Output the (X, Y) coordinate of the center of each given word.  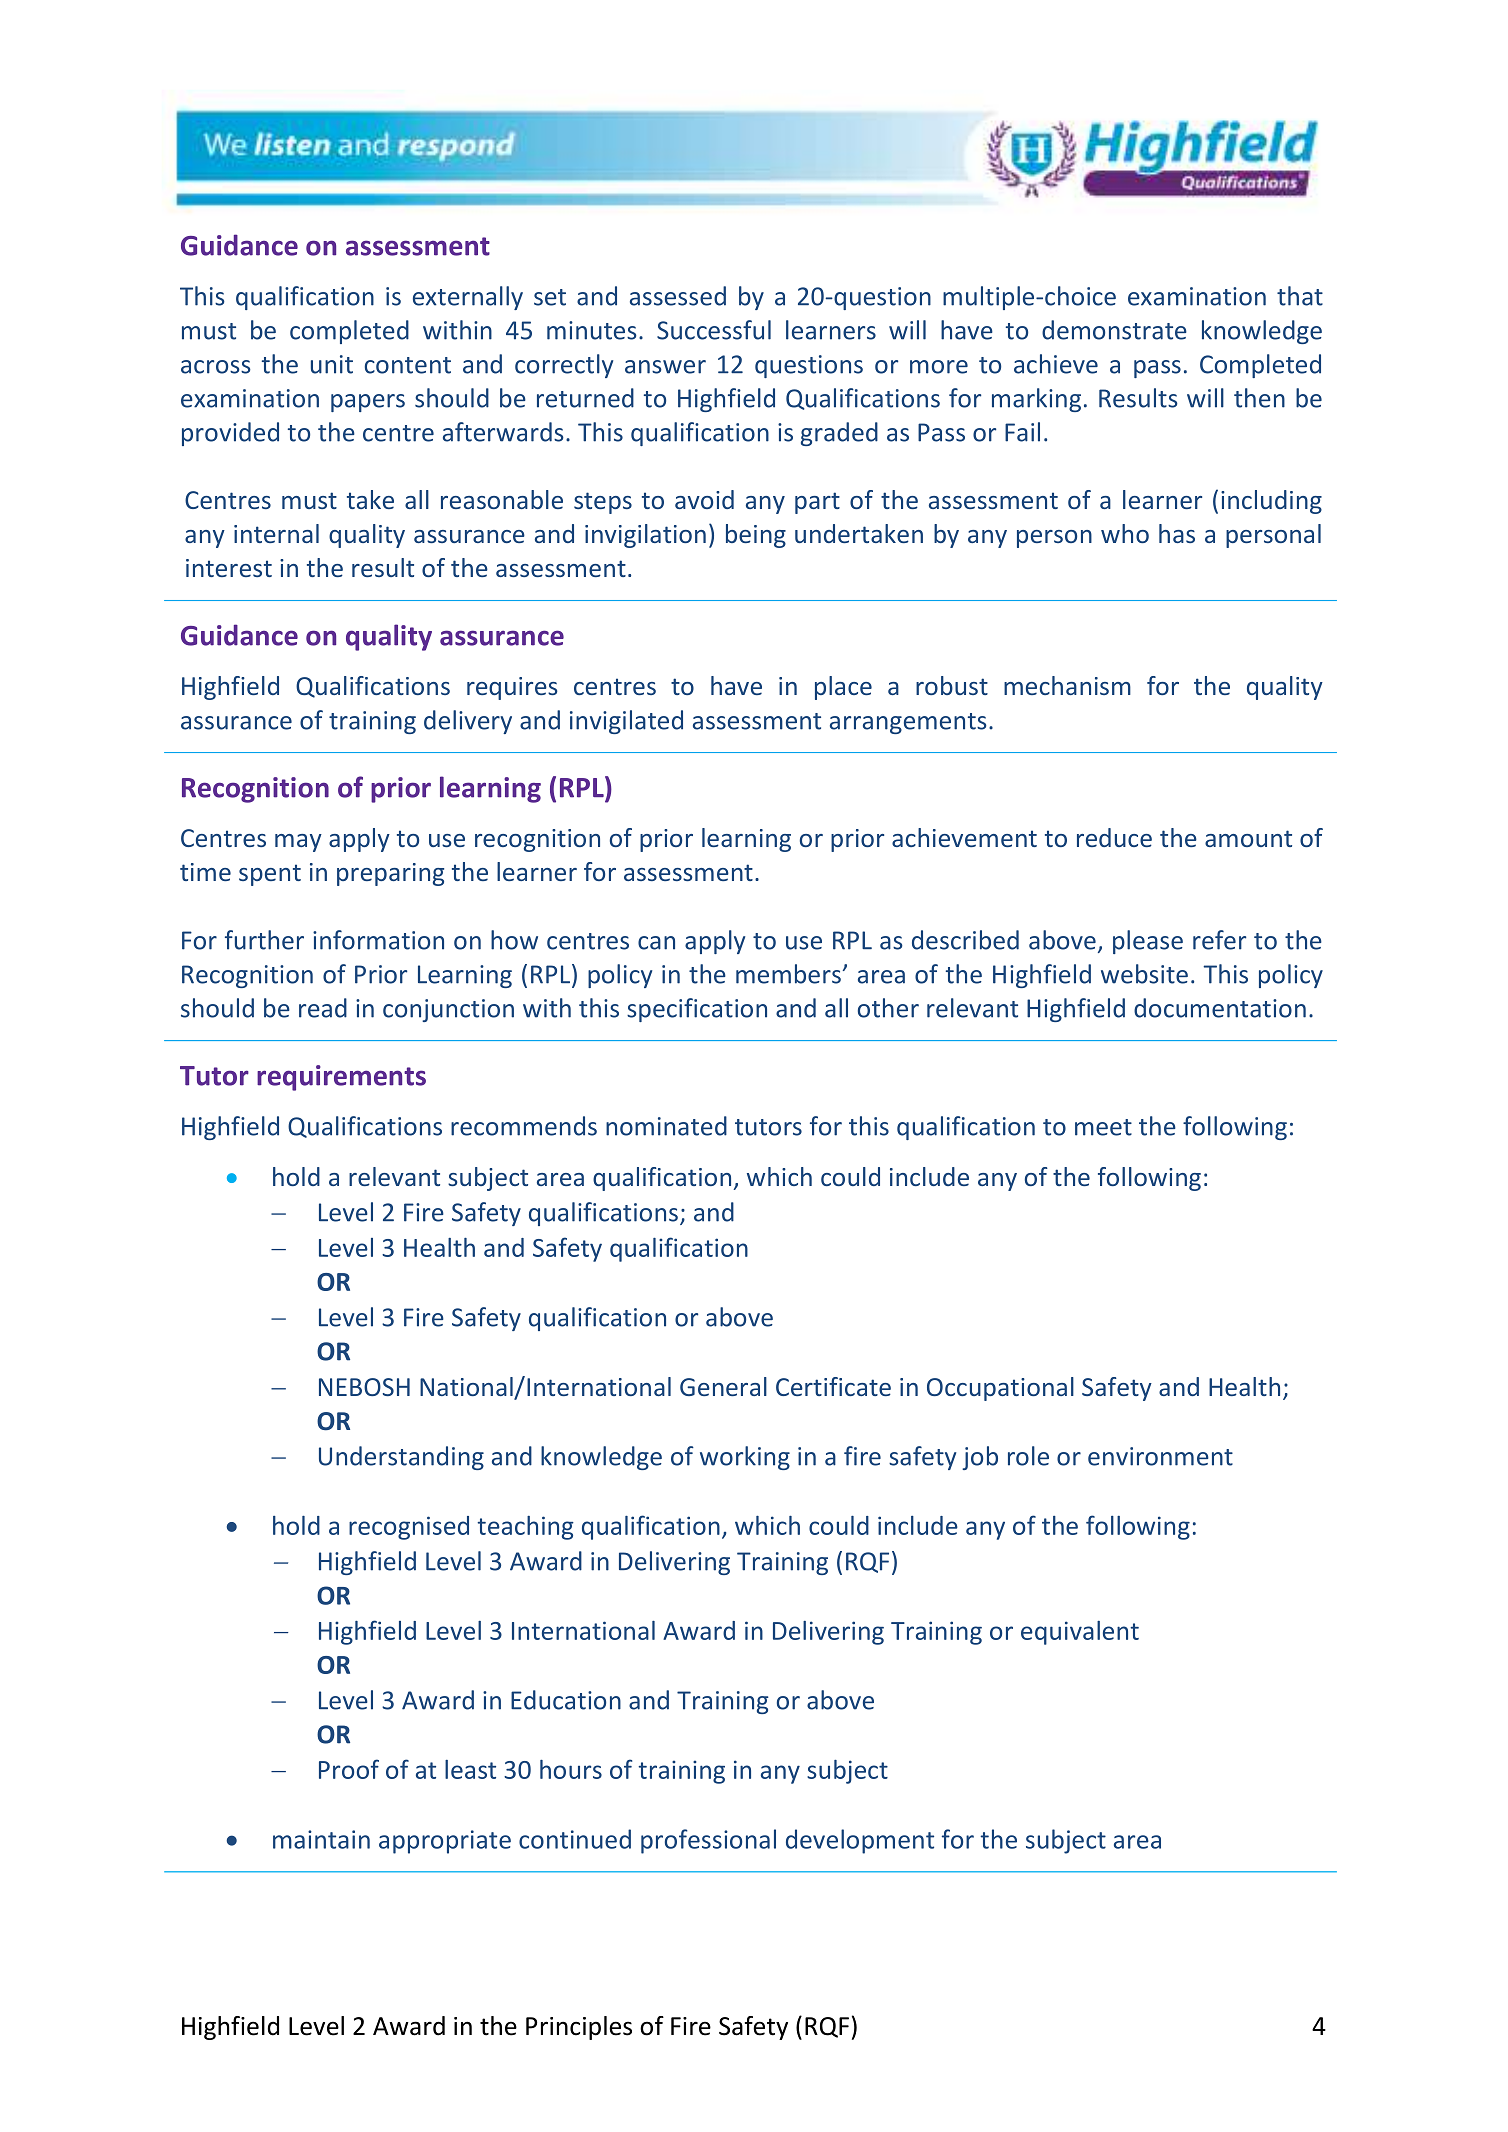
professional (708, 1841)
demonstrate (1114, 330)
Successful (714, 330)
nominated (666, 1126)
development (860, 1841)
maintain (321, 1839)
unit (332, 364)
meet (1103, 1127)
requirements (341, 1078)
